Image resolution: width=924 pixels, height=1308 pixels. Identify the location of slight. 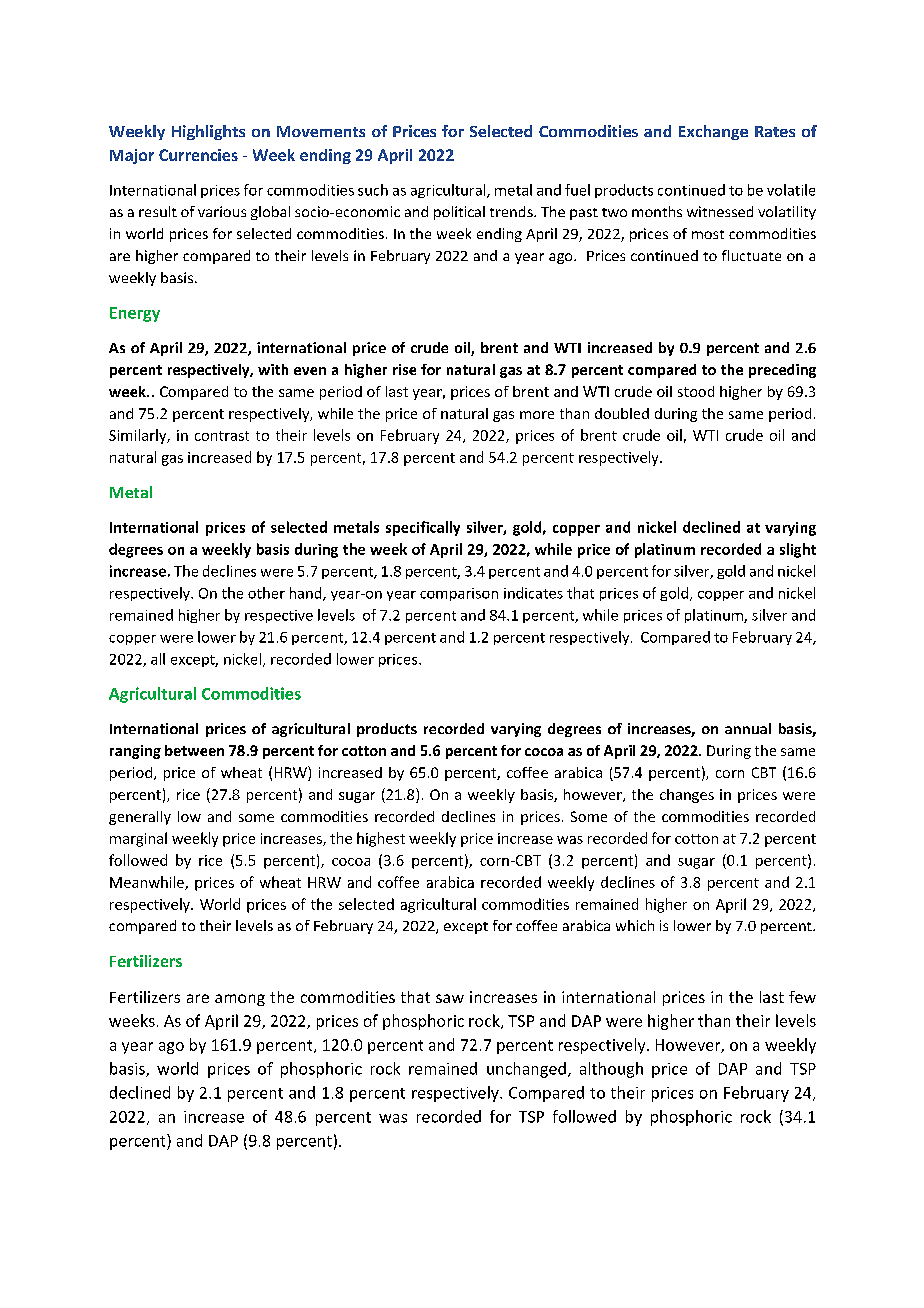
(798, 550).
